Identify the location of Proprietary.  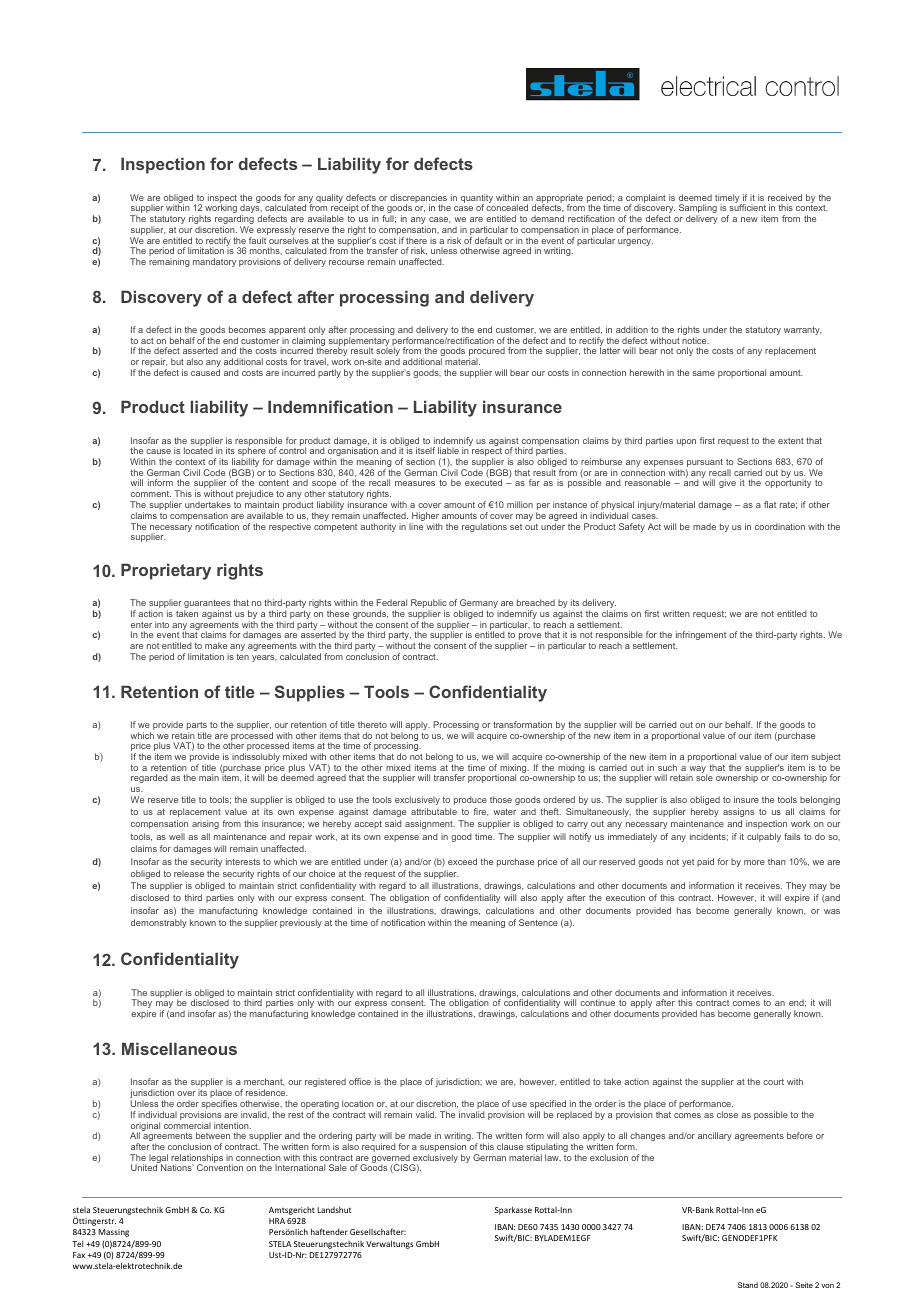
(166, 571).
